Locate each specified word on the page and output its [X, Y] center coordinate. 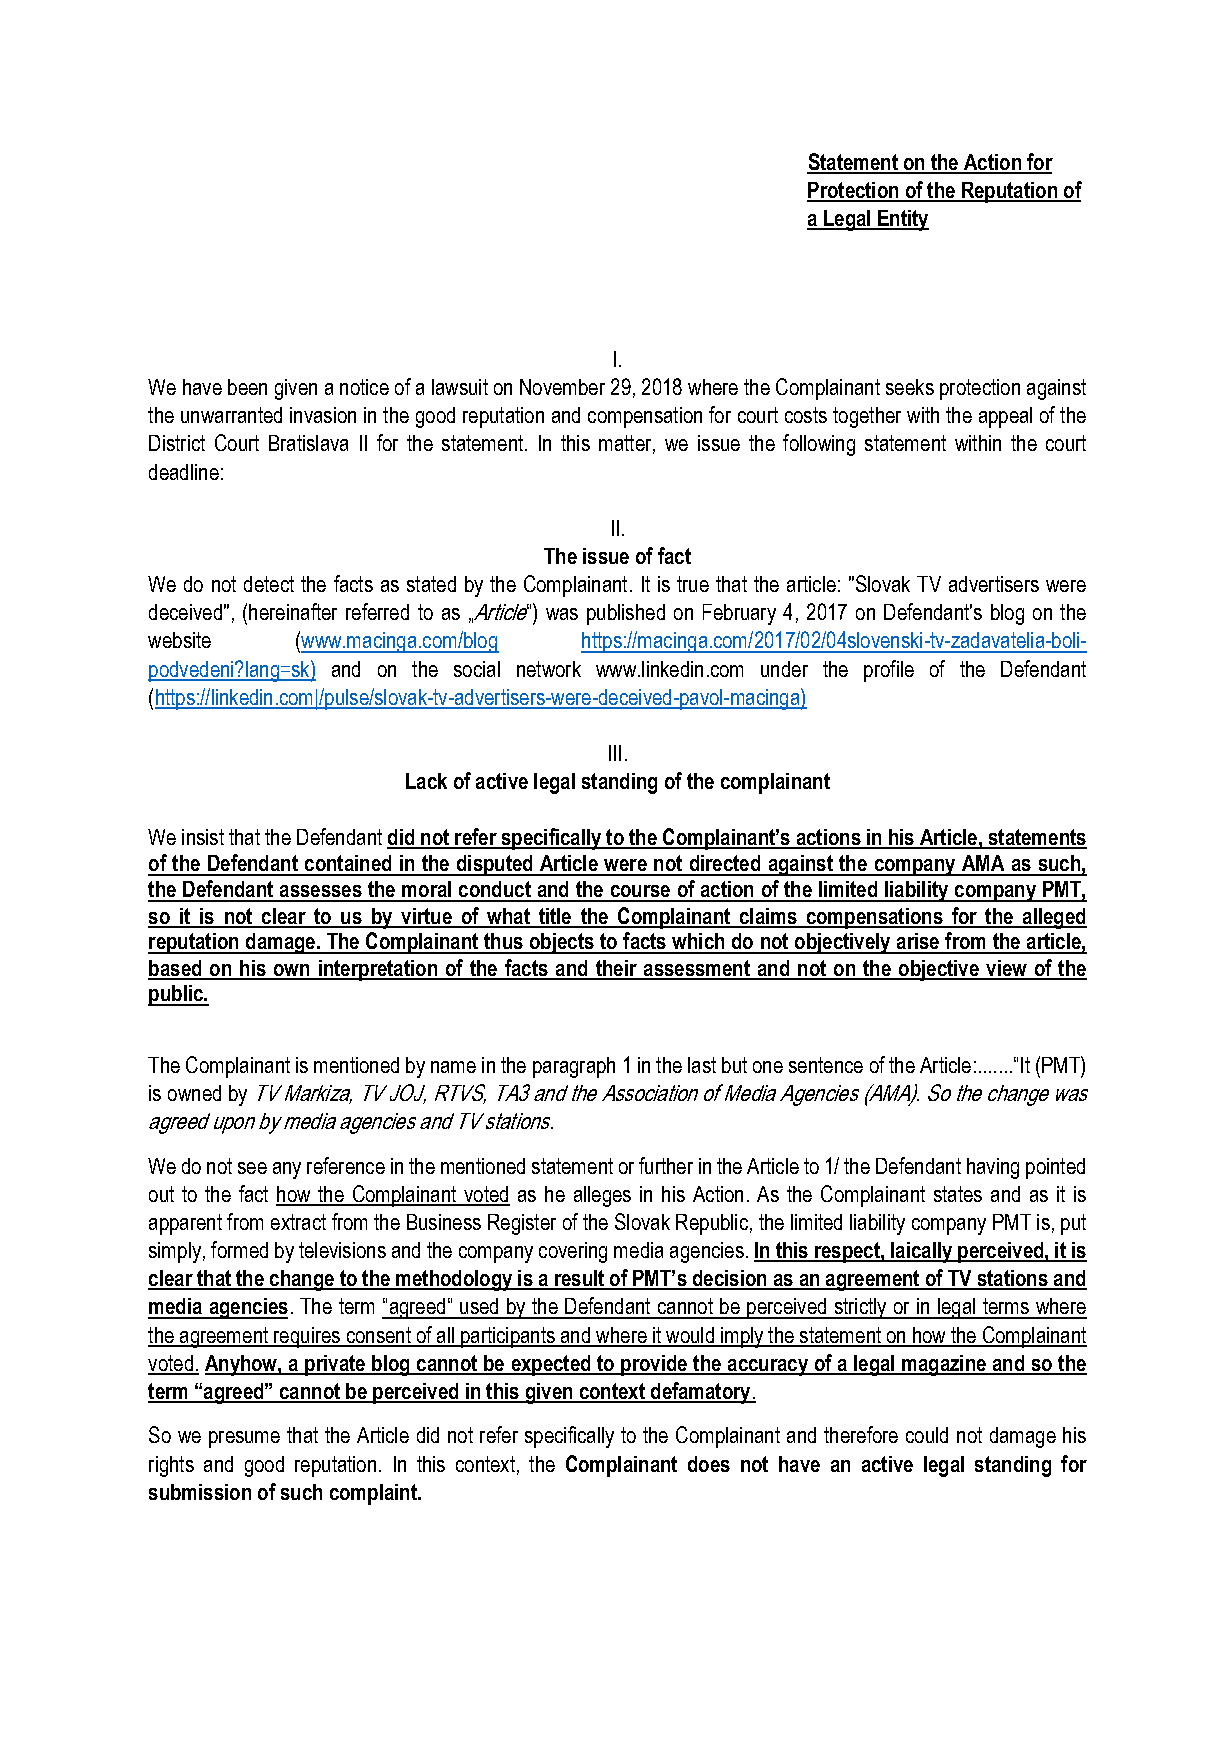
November [562, 387]
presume [244, 1439]
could [927, 1435]
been [247, 387]
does [709, 1464]
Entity [902, 220]
